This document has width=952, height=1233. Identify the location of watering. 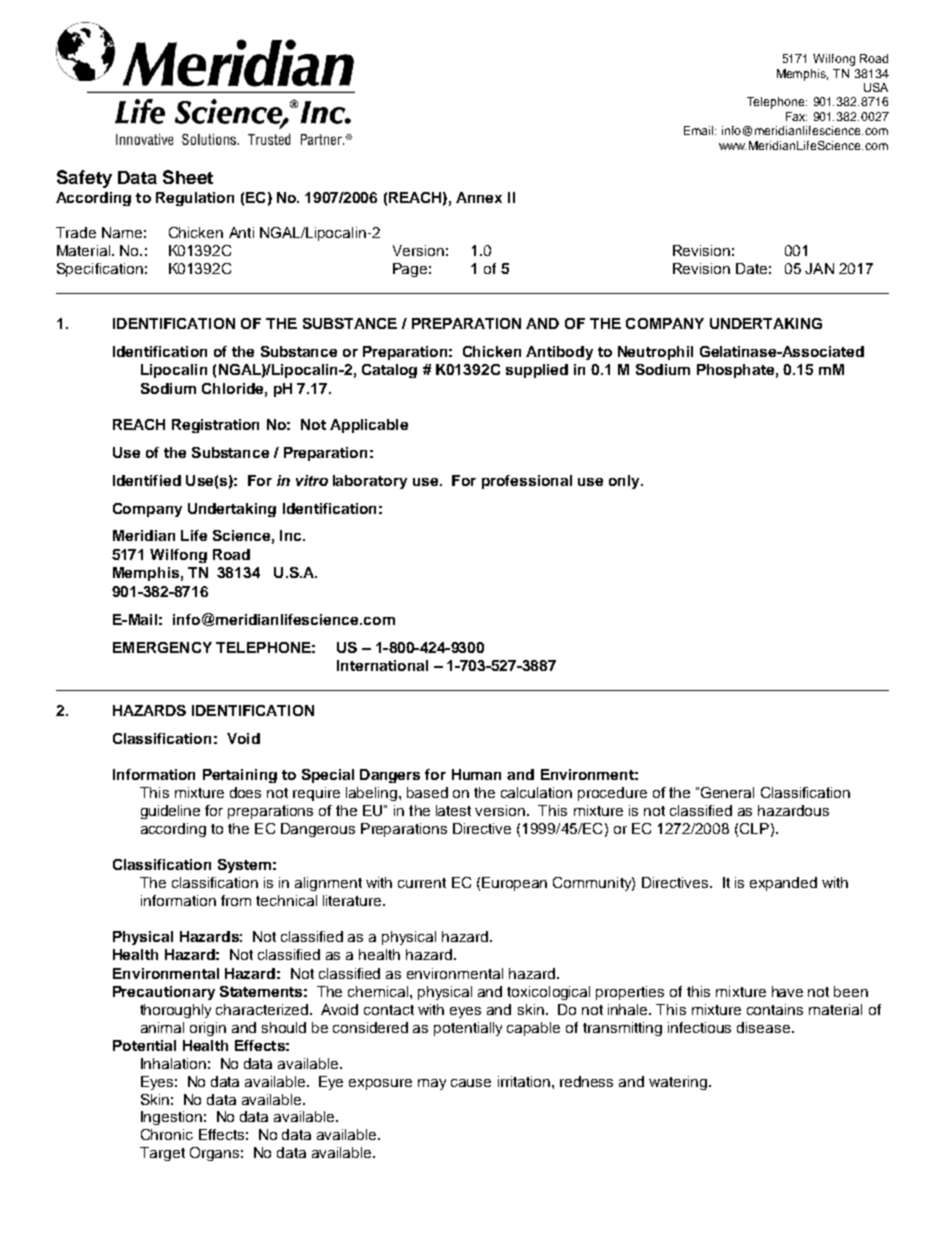
(678, 1083).
